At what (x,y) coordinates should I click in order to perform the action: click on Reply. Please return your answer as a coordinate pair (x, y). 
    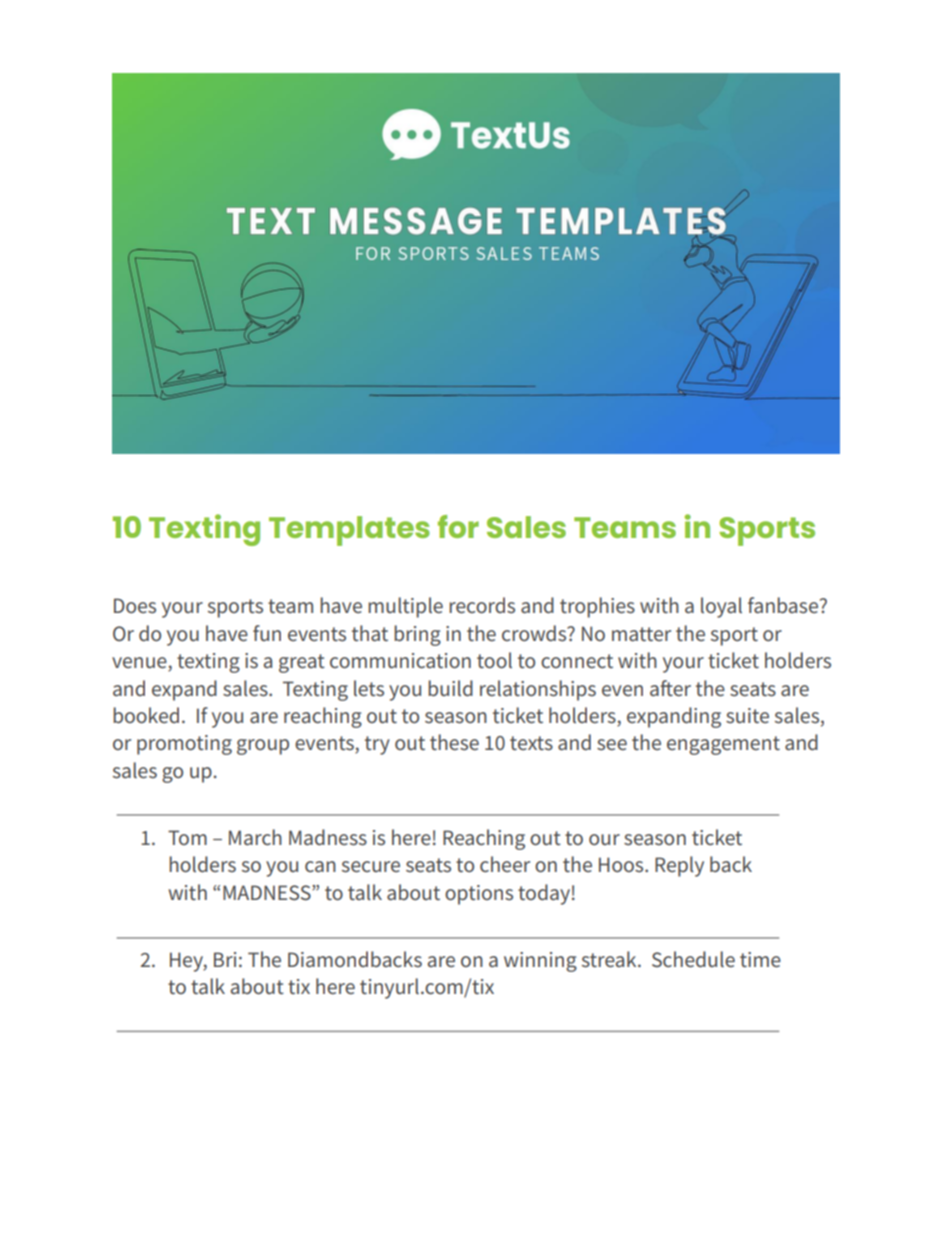
    Looking at the image, I should click on (679, 866).
